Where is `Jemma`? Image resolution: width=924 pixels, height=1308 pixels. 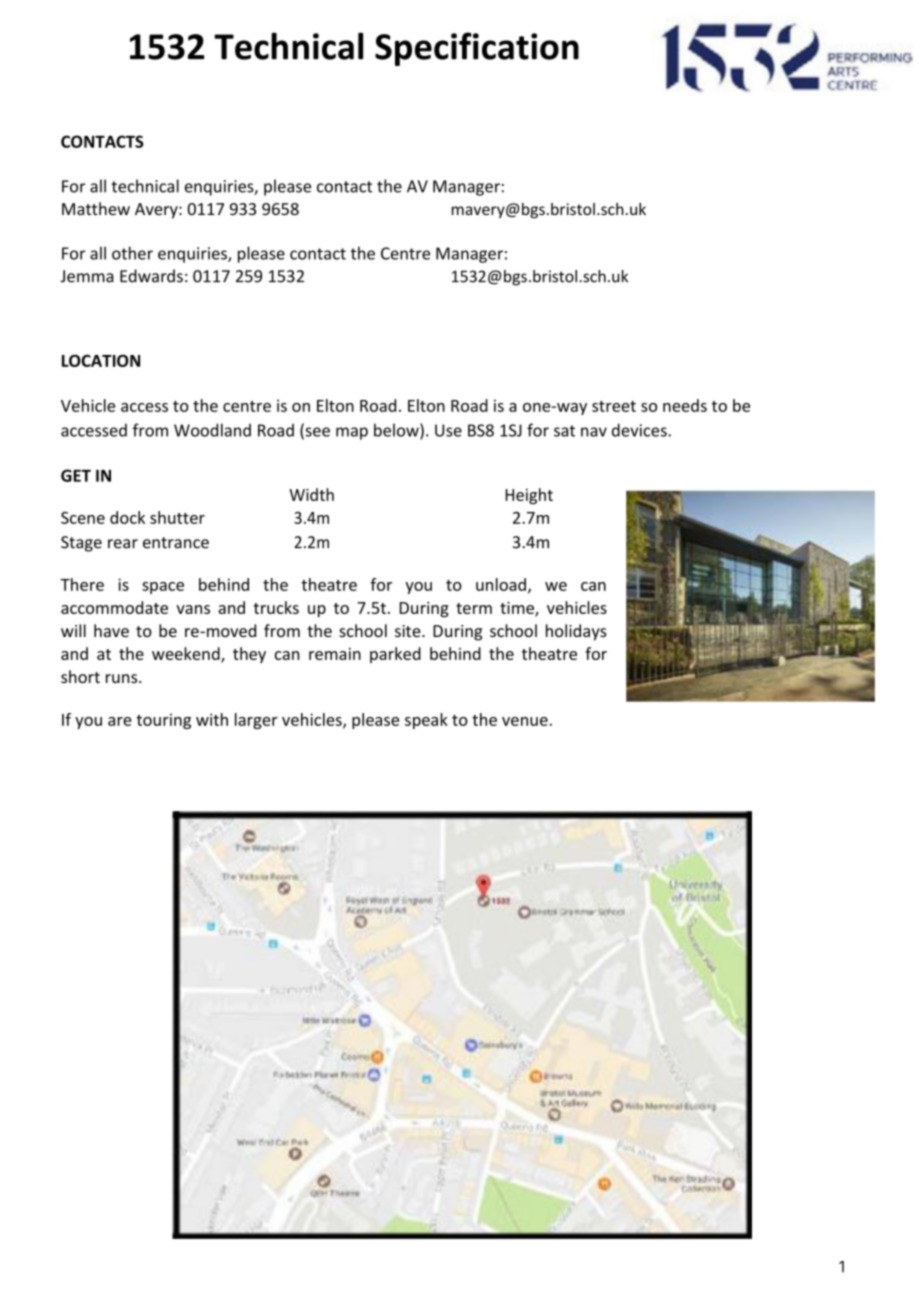
Jemma is located at coordinates (86, 276).
